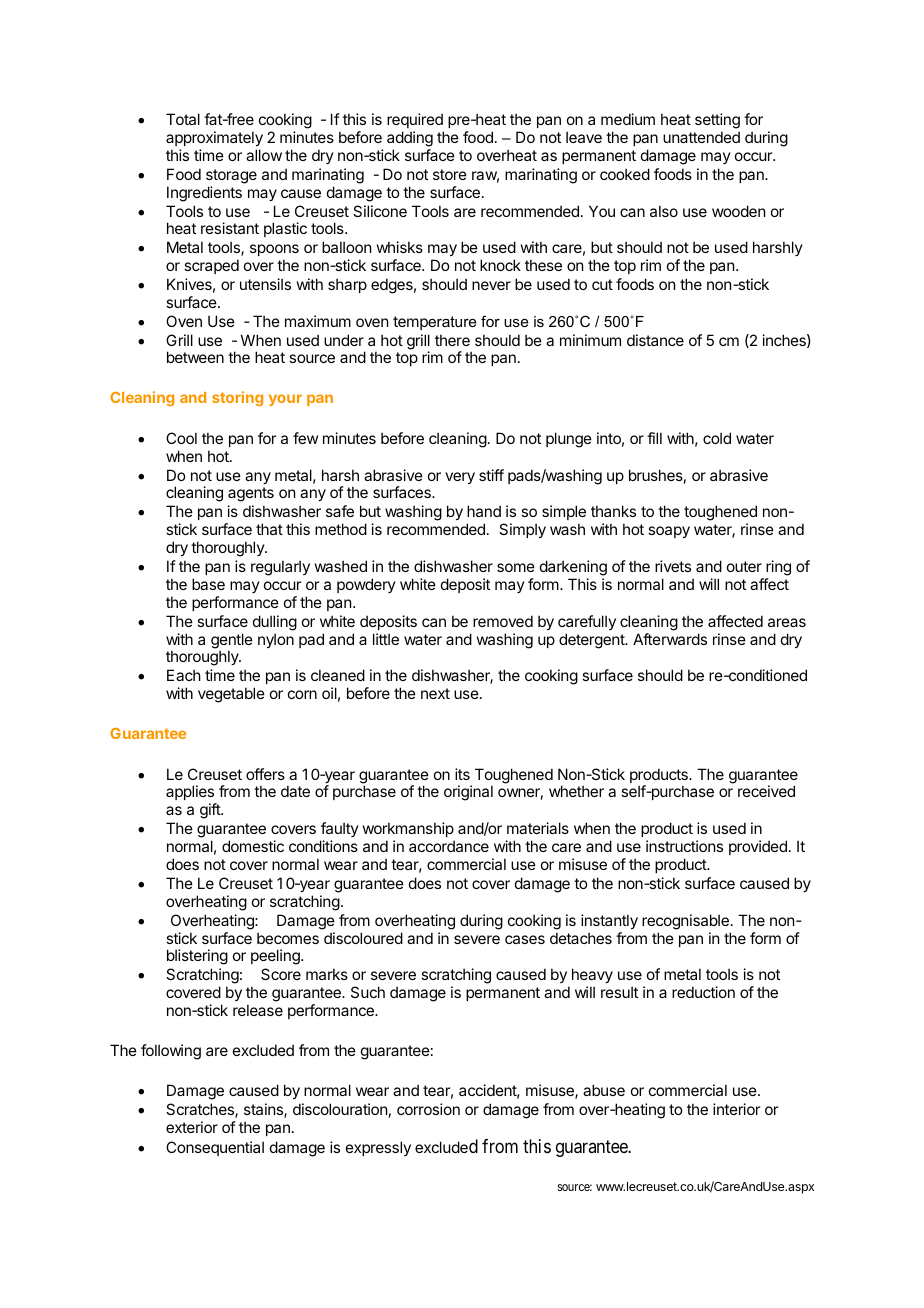 This screenshot has width=924, height=1308. What do you see at coordinates (452, 340) in the screenshot?
I see `there` at bounding box center [452, 340].
